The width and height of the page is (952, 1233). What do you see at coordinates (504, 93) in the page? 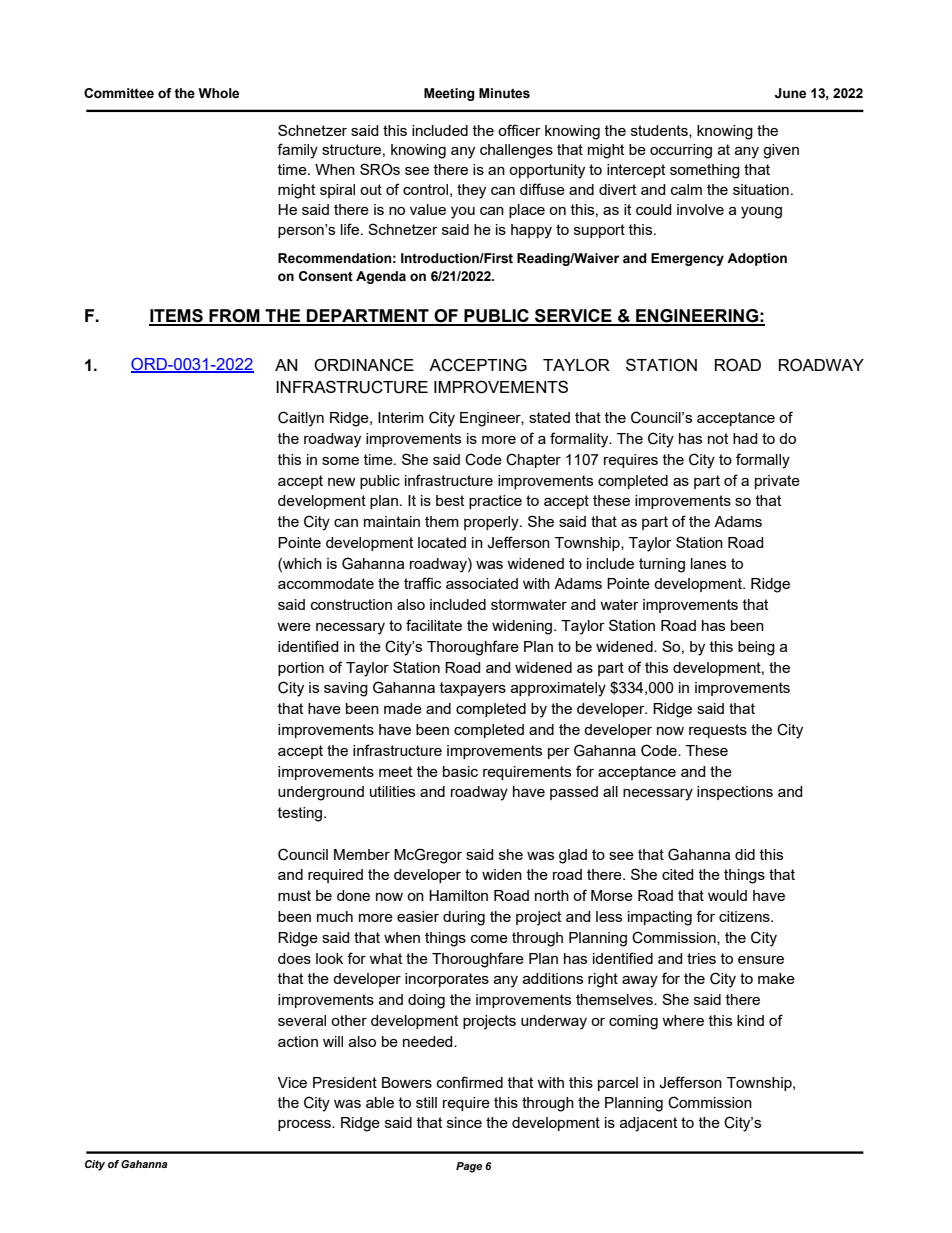
I see `Minutes` at bounding box center [504, 93].
